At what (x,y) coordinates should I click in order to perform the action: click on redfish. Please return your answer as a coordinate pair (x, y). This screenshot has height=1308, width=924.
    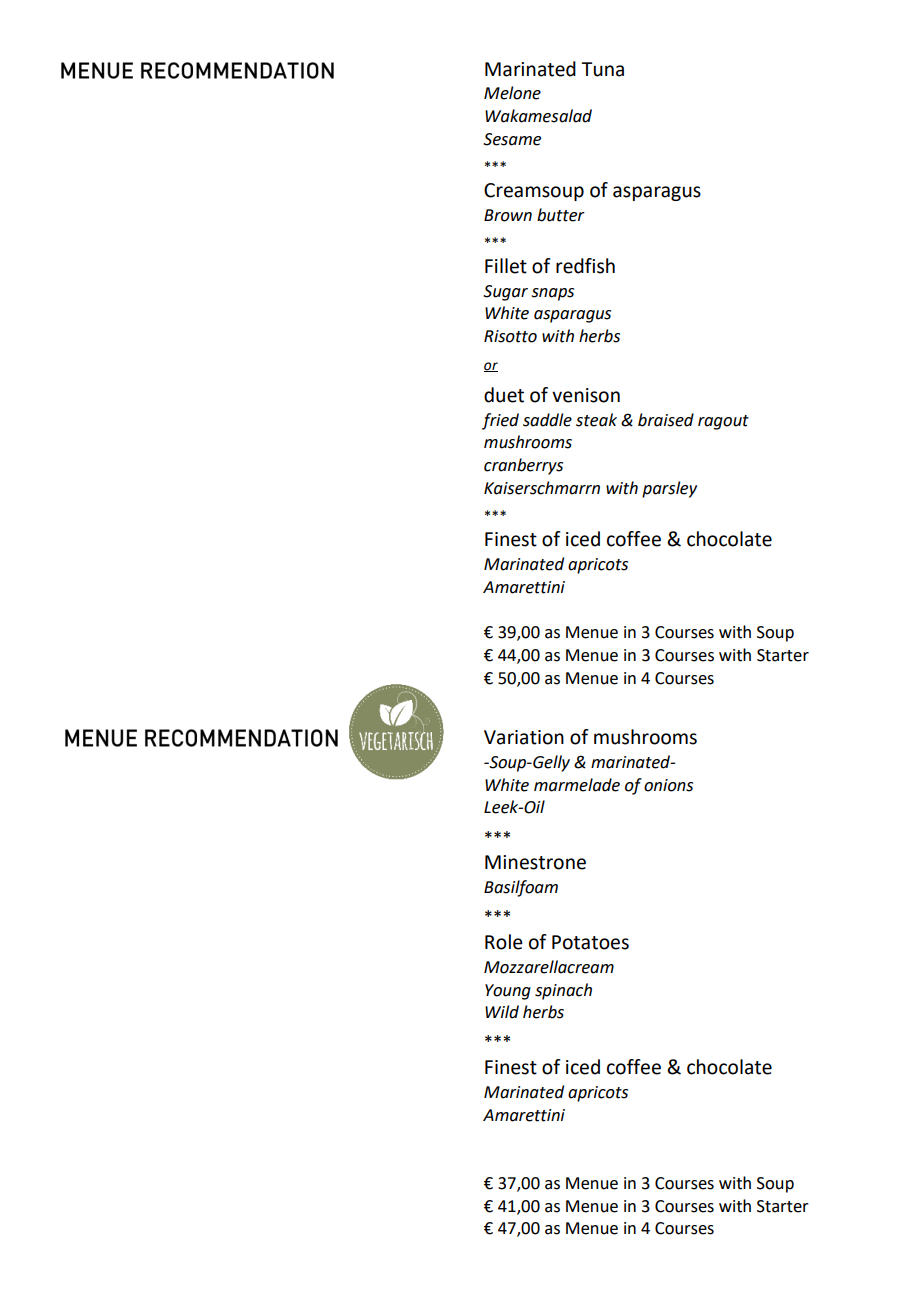
    Looking at the image, I should click on (585, 266).
